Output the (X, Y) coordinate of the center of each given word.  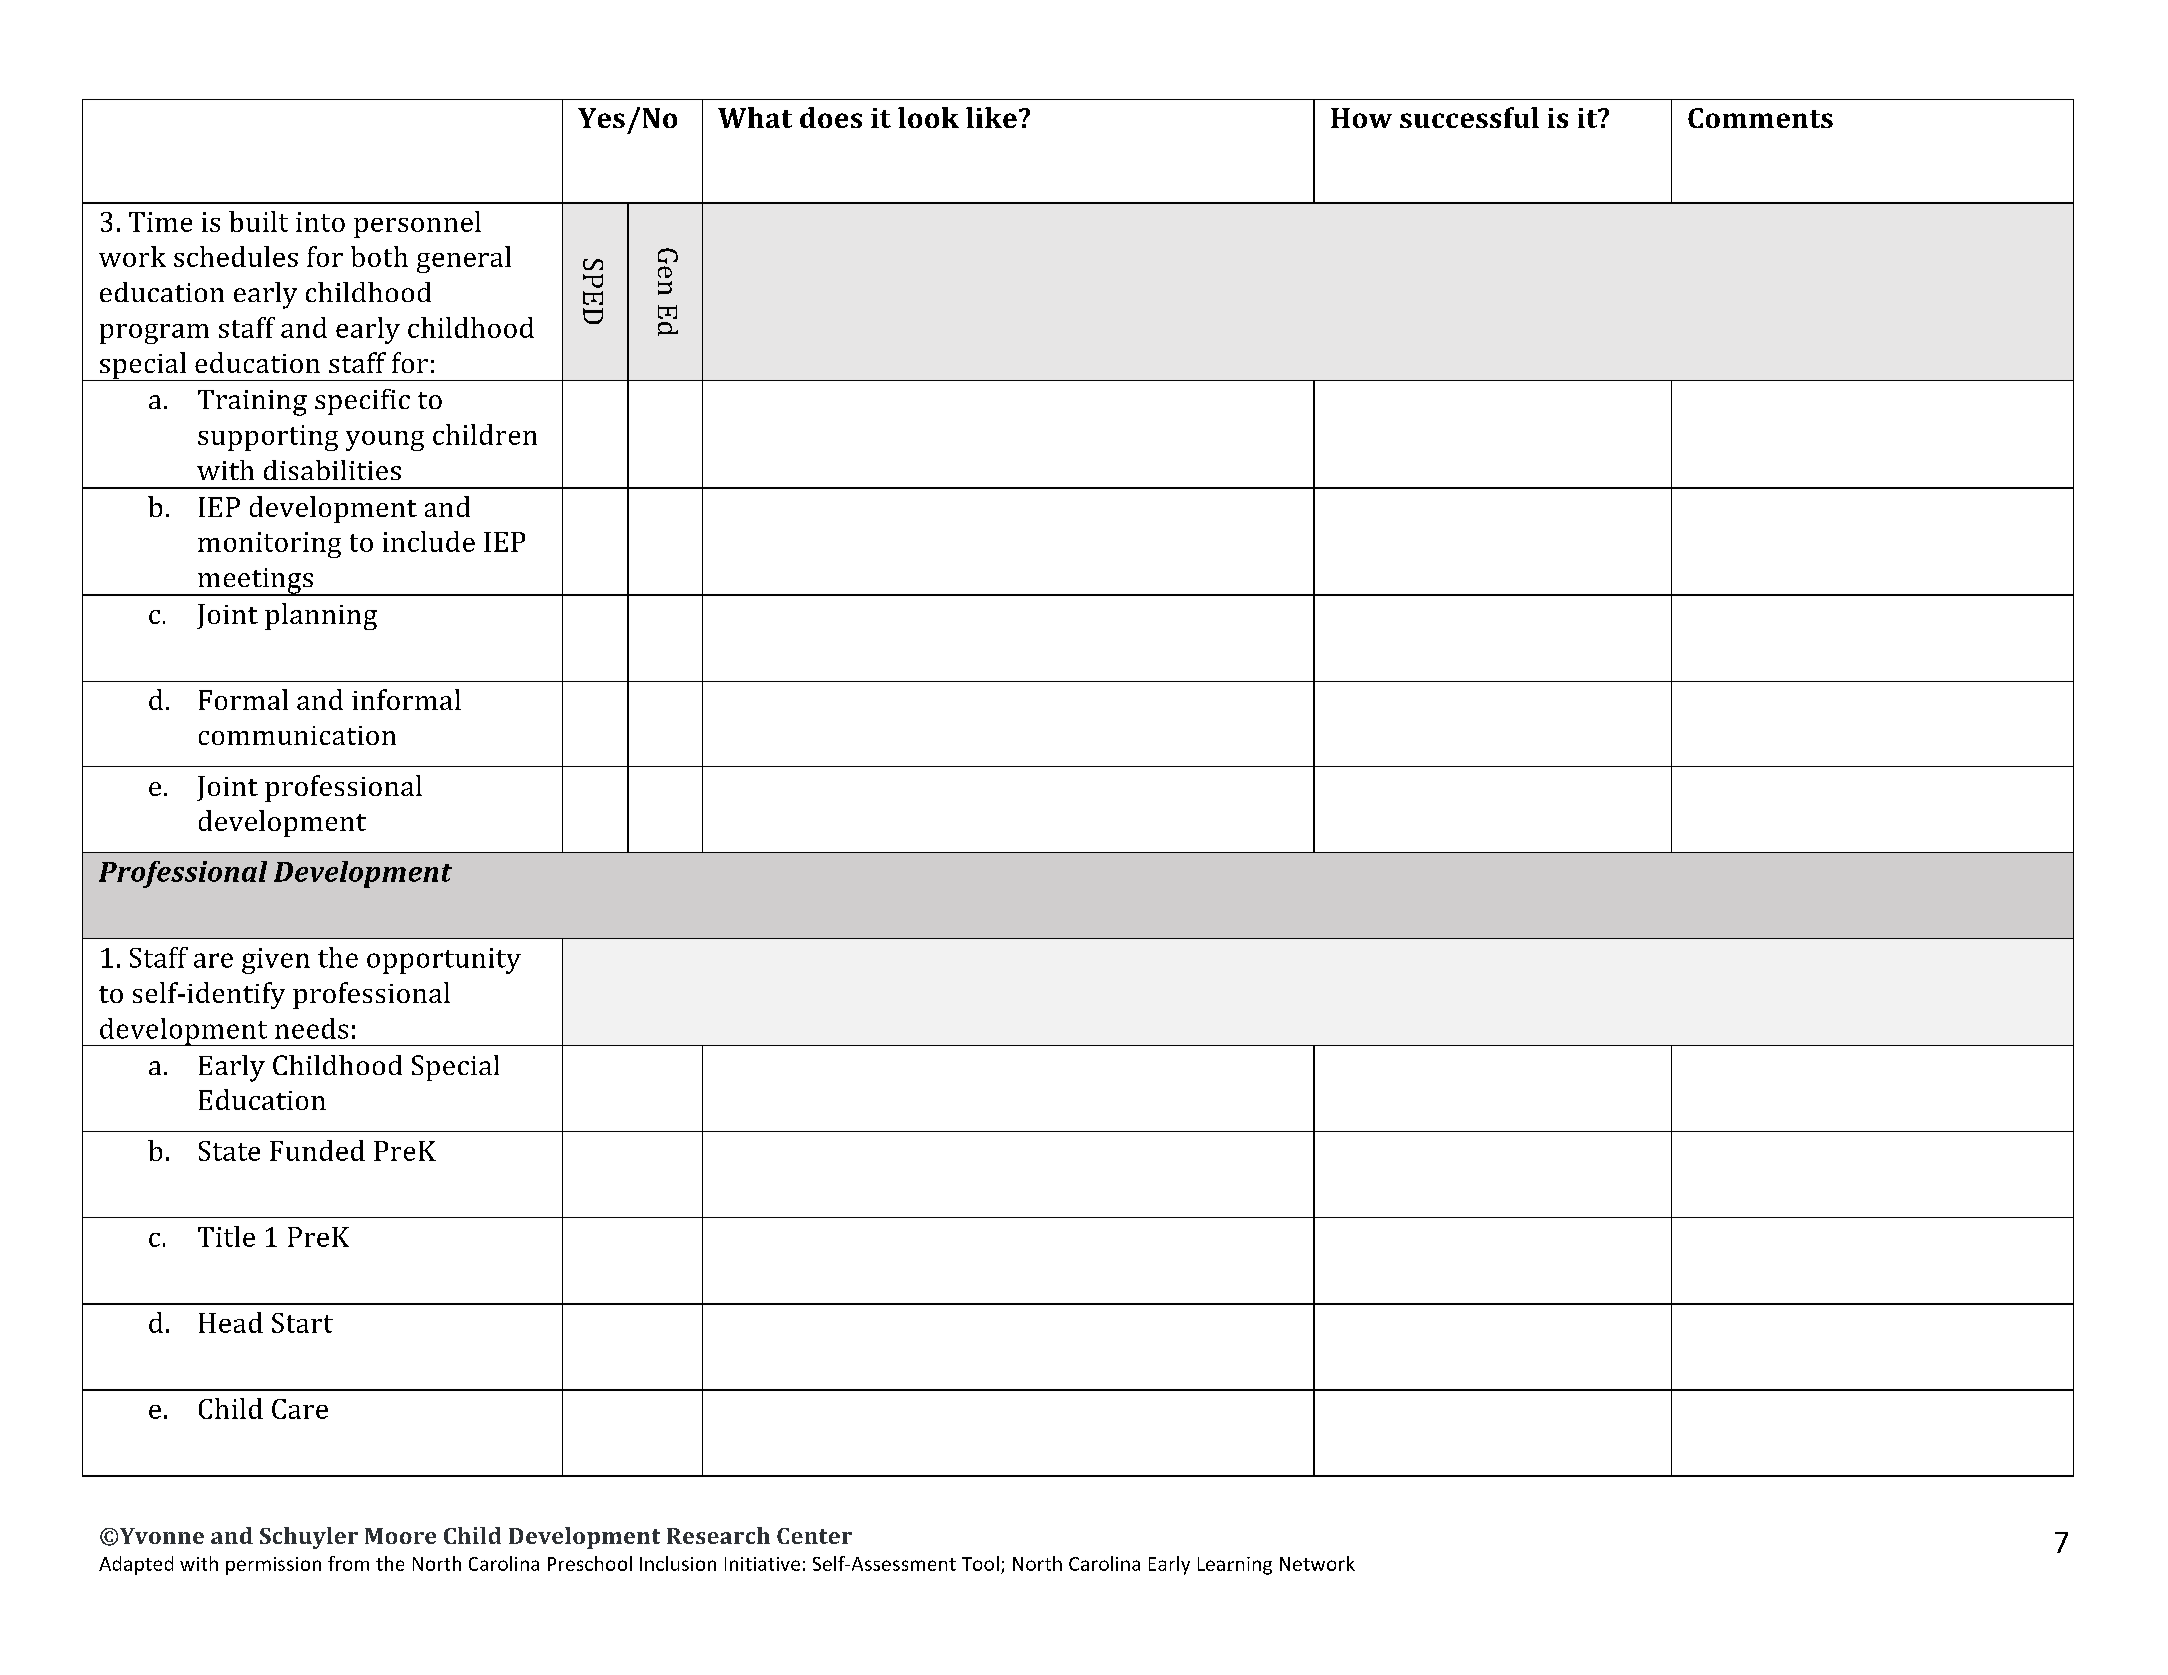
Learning (1235, 1566)
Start (302, 1323)
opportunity (444, 961)
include (429, 541)
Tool (980, 1563)
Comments (1760, 118)
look (928, 117)
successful (1469, 117)
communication (297, 735)
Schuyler (309, 1538)
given (276, 961)
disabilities (332, 470)
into (320, 222)
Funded (317, 1150)
